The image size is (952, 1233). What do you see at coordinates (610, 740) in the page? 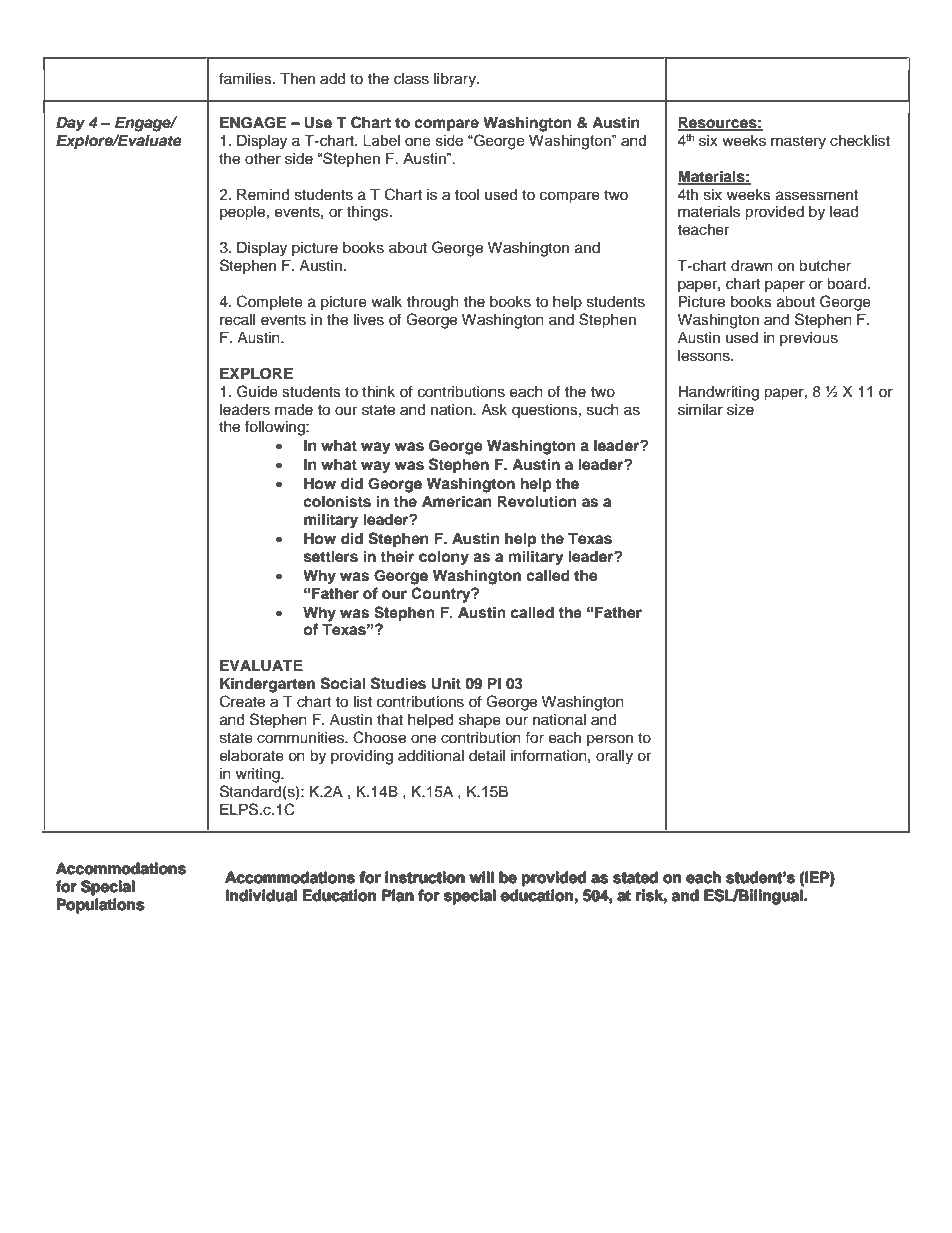
I see `person` at bounding box center [610, 740].
